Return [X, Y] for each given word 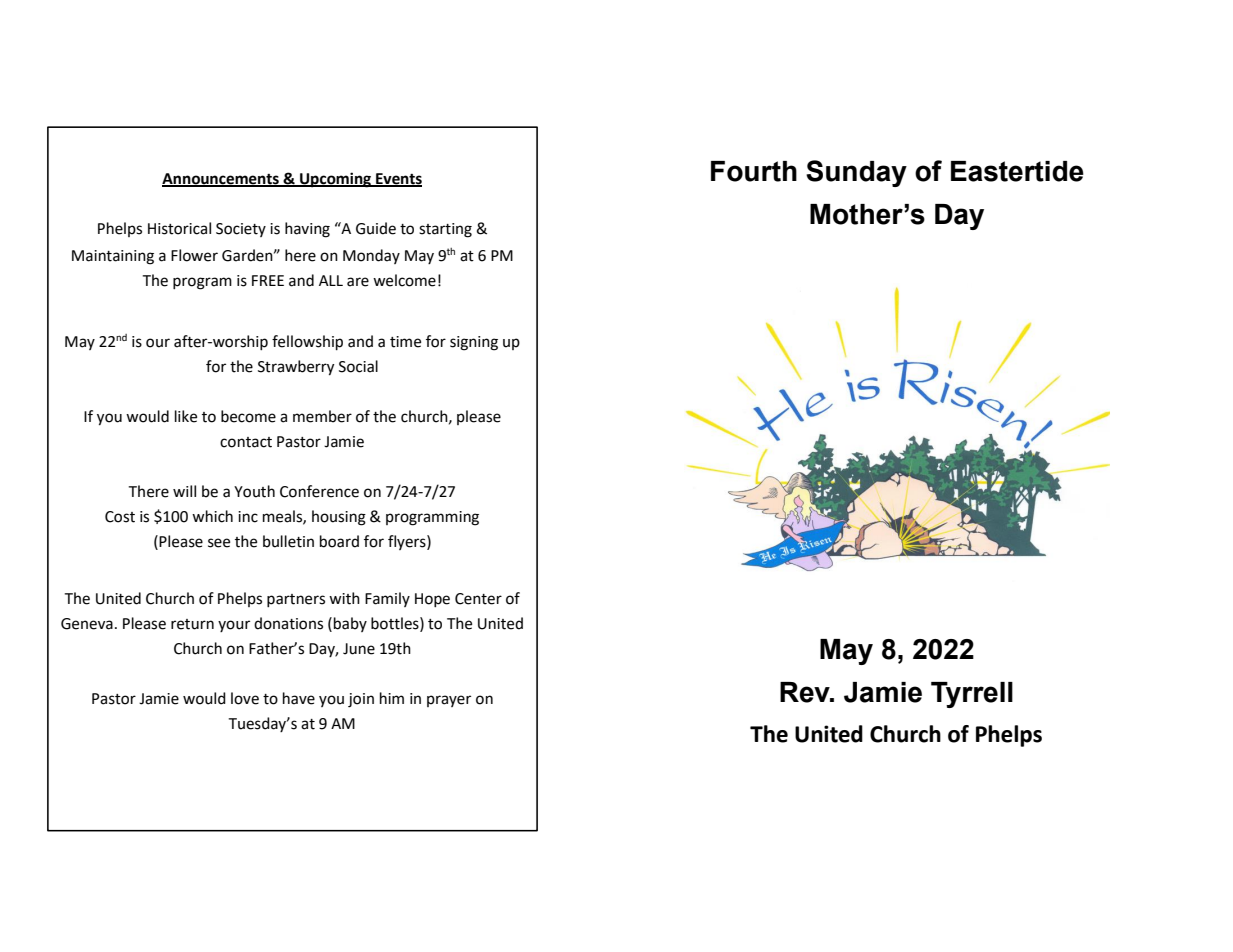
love [245, 698]
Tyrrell [972, 695]
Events [398, 180]
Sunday [856, 173]
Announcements [221, 180]
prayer [449, 701]
